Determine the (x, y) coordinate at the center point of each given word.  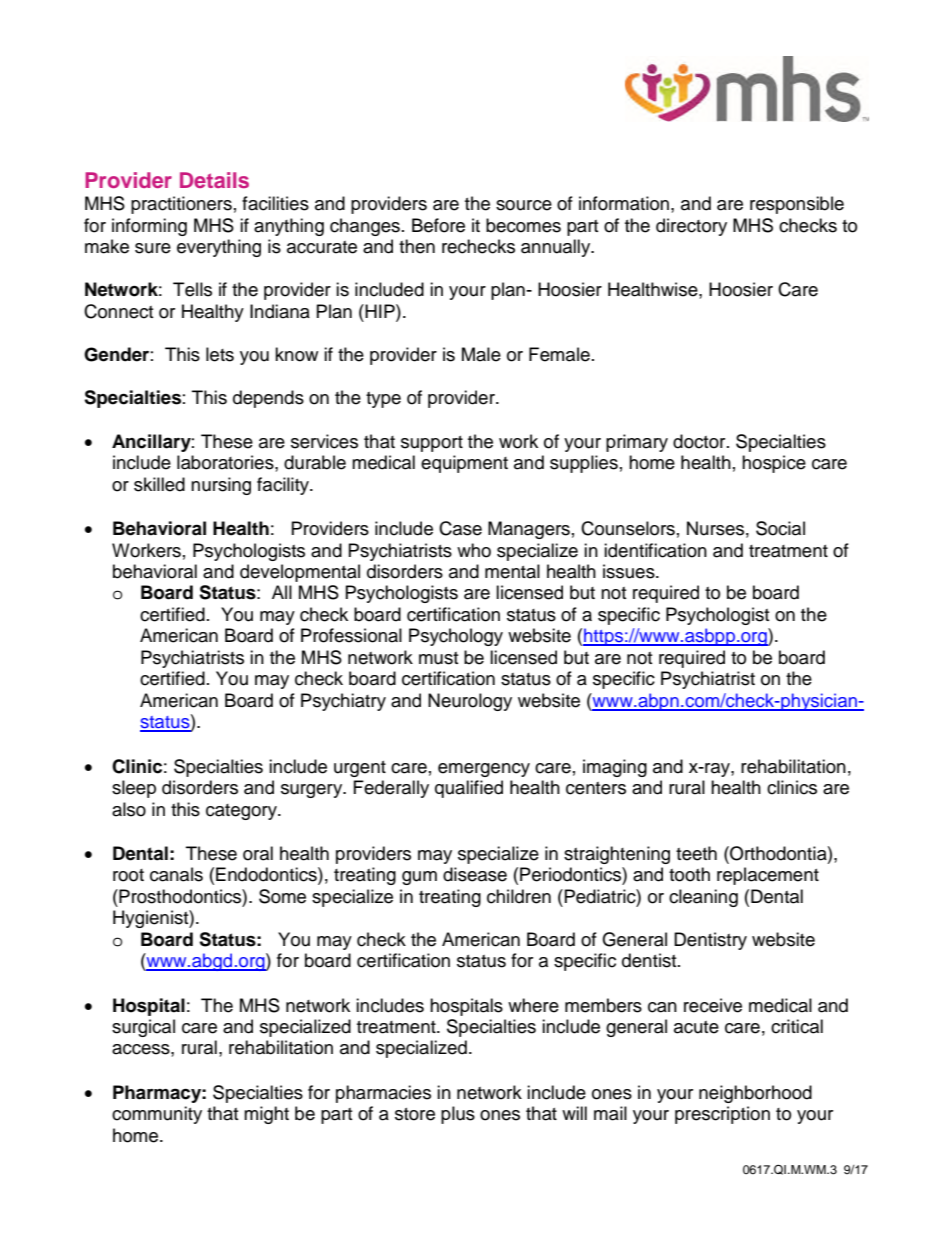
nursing (221, 486)
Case (460, 528)
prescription (722, 1115)
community (157, 1115)
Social (780, 528)
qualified (469, 789)
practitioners (181, 205)
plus (458, 1115)
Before (438, 225)
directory (691, 227)
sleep (134, 789)
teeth (696, 853)
